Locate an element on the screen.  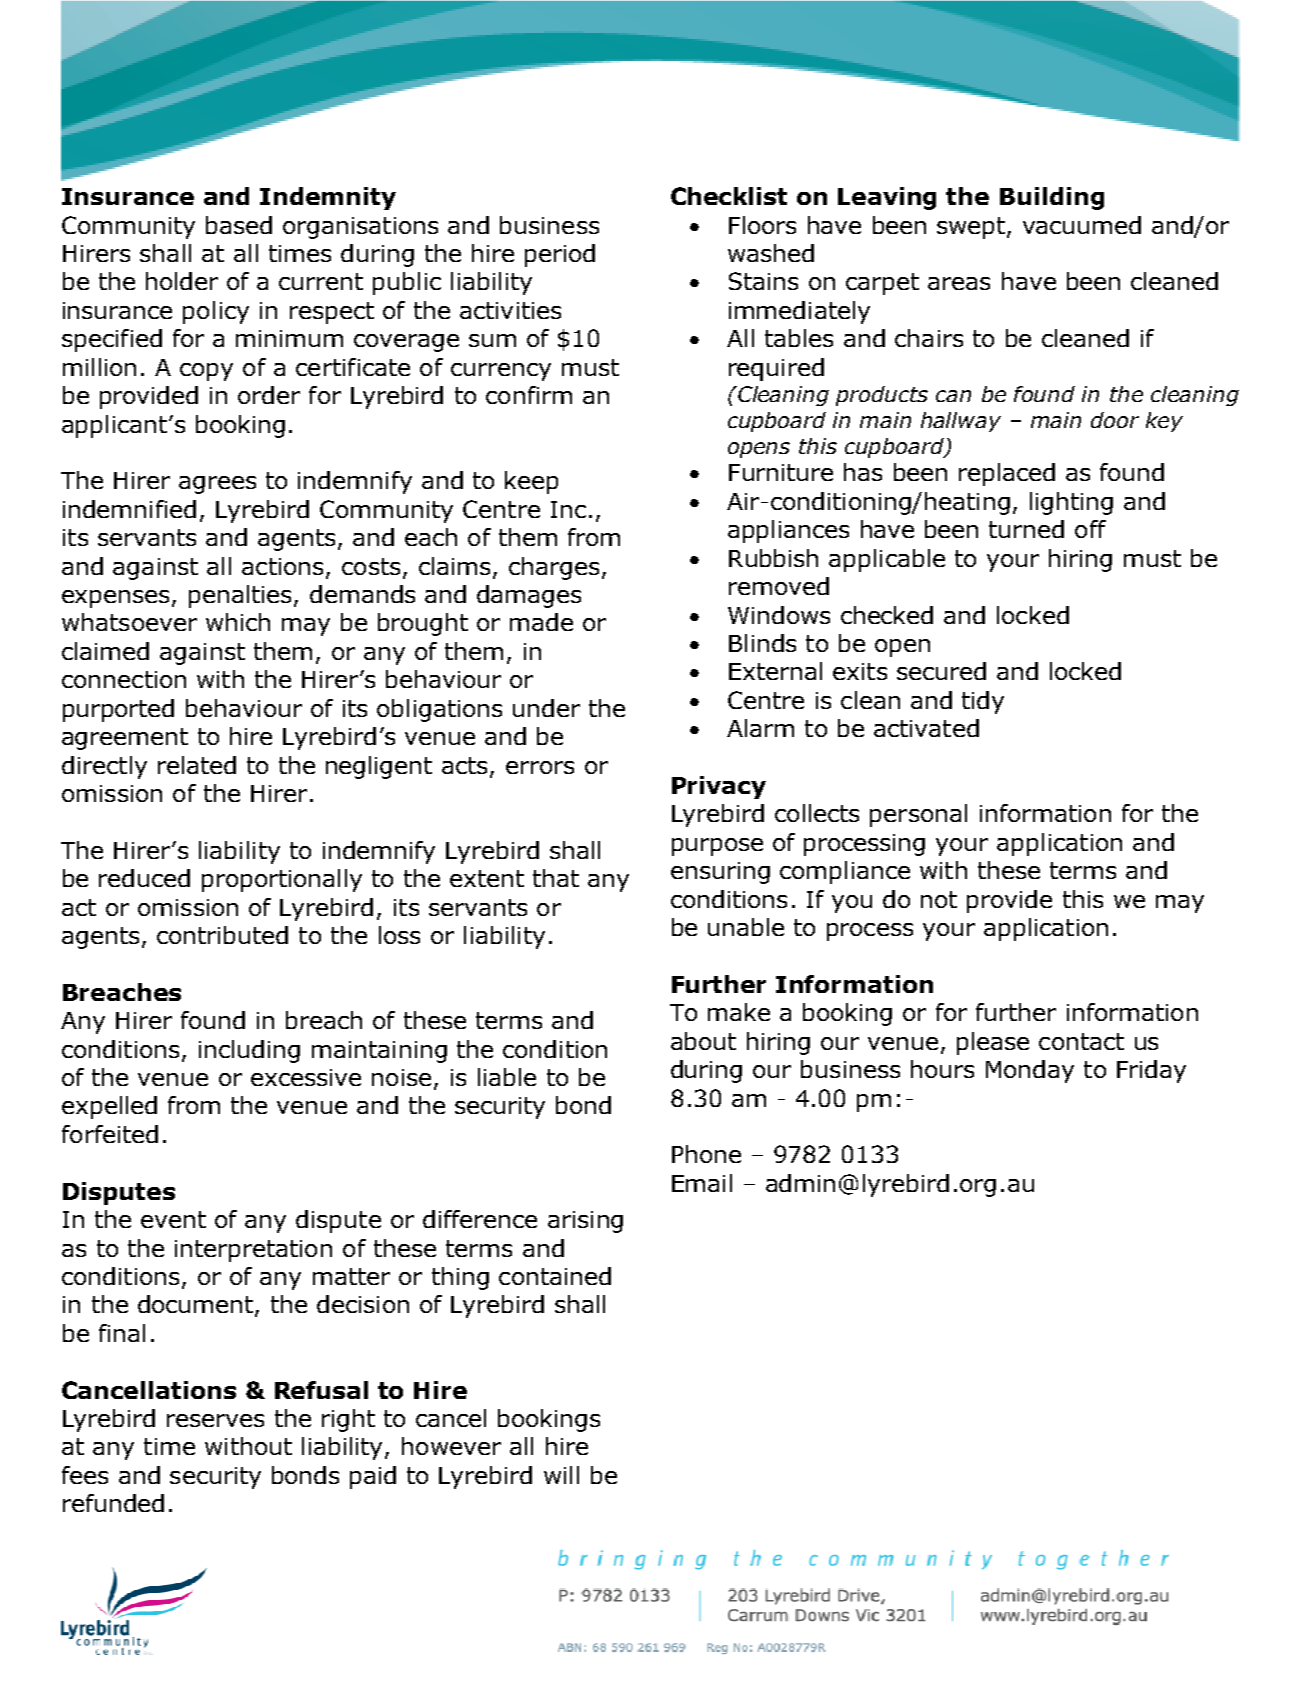
secured is located at coordinates (941, 671).
